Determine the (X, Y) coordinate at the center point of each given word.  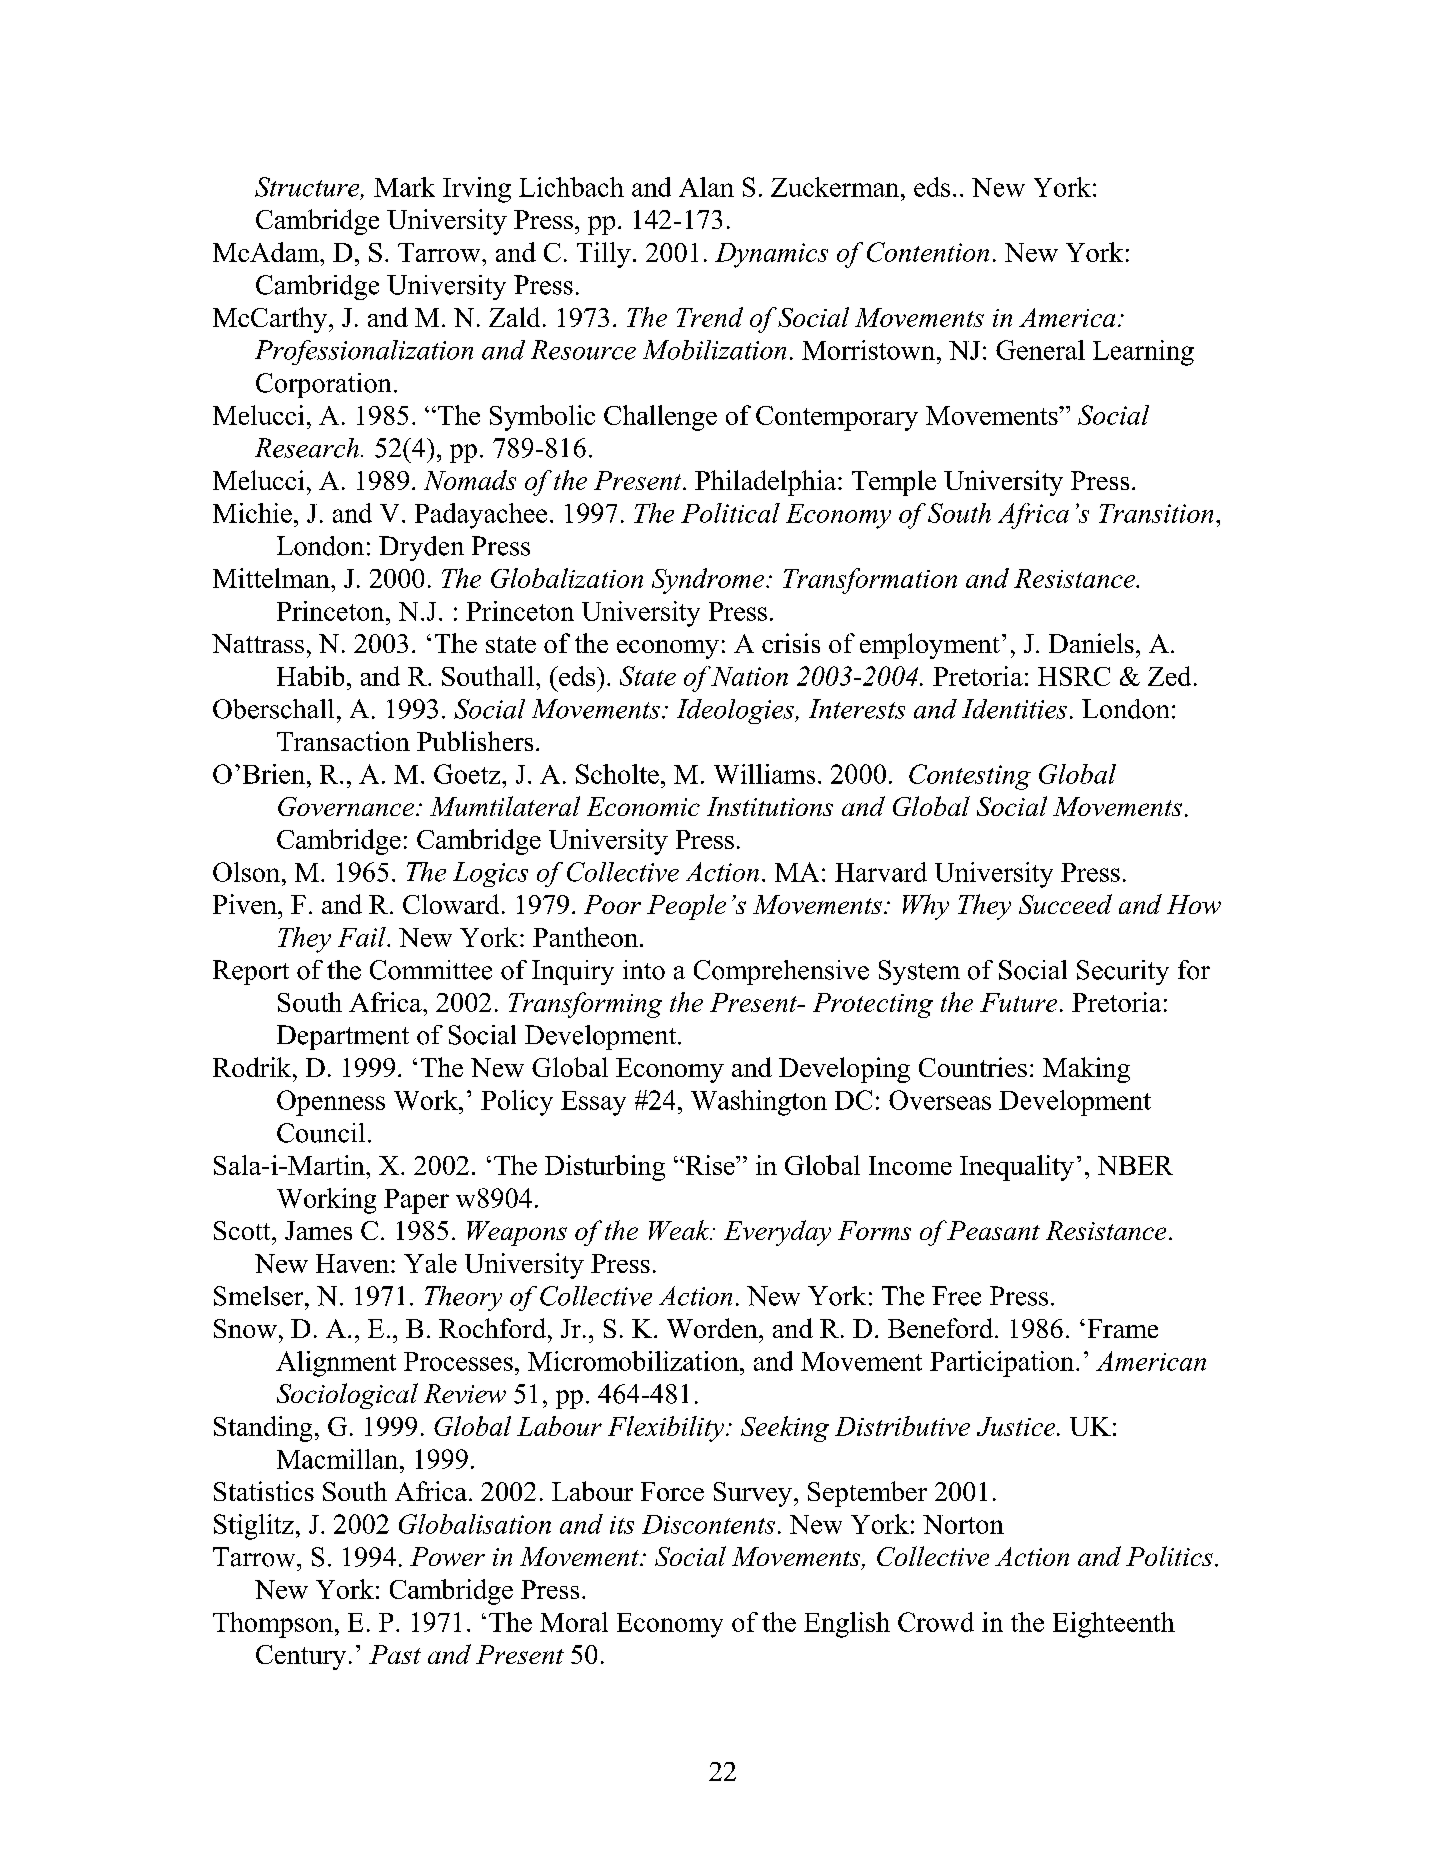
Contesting (970, 777)
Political (730, 513)
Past (395, 1654)
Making (1086, 1070)
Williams (764, 774)
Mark (404, 187)
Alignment (336, 1364)
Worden (713, 1328)
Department (343, 1037)
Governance (346, 806)
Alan (706, 187)
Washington (759, 1103)
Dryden (421, 548)
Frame (1123, 1328)
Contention (928, 252)
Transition (1156, 513)
